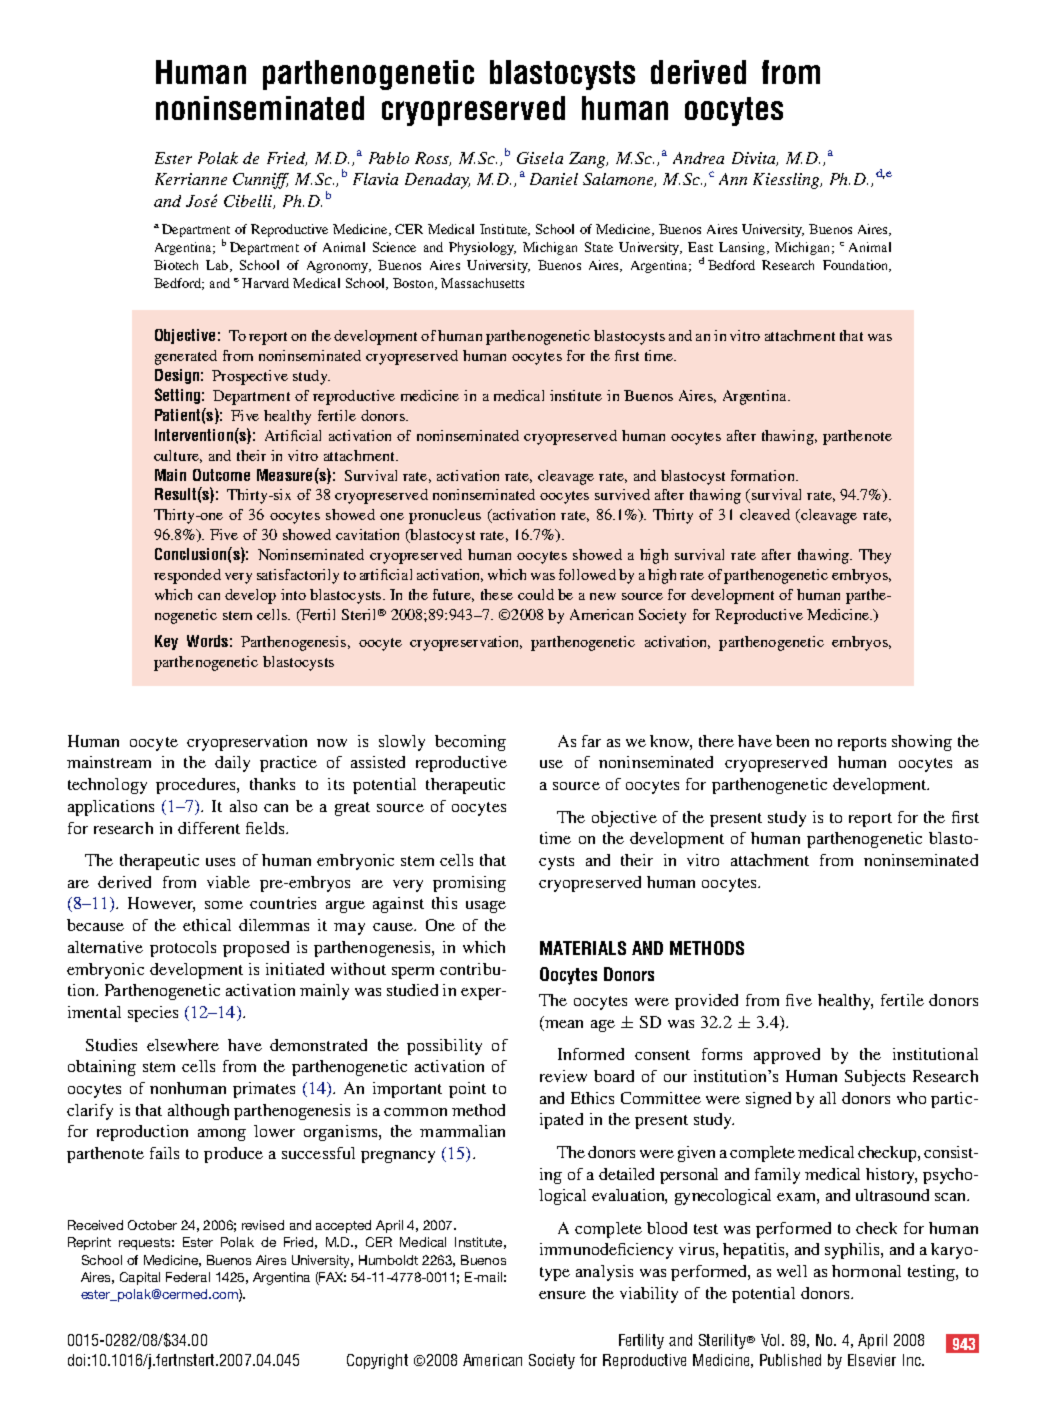  Describe the element at coordinates (765, 514) in the document. I see `cleaved` at that location.
